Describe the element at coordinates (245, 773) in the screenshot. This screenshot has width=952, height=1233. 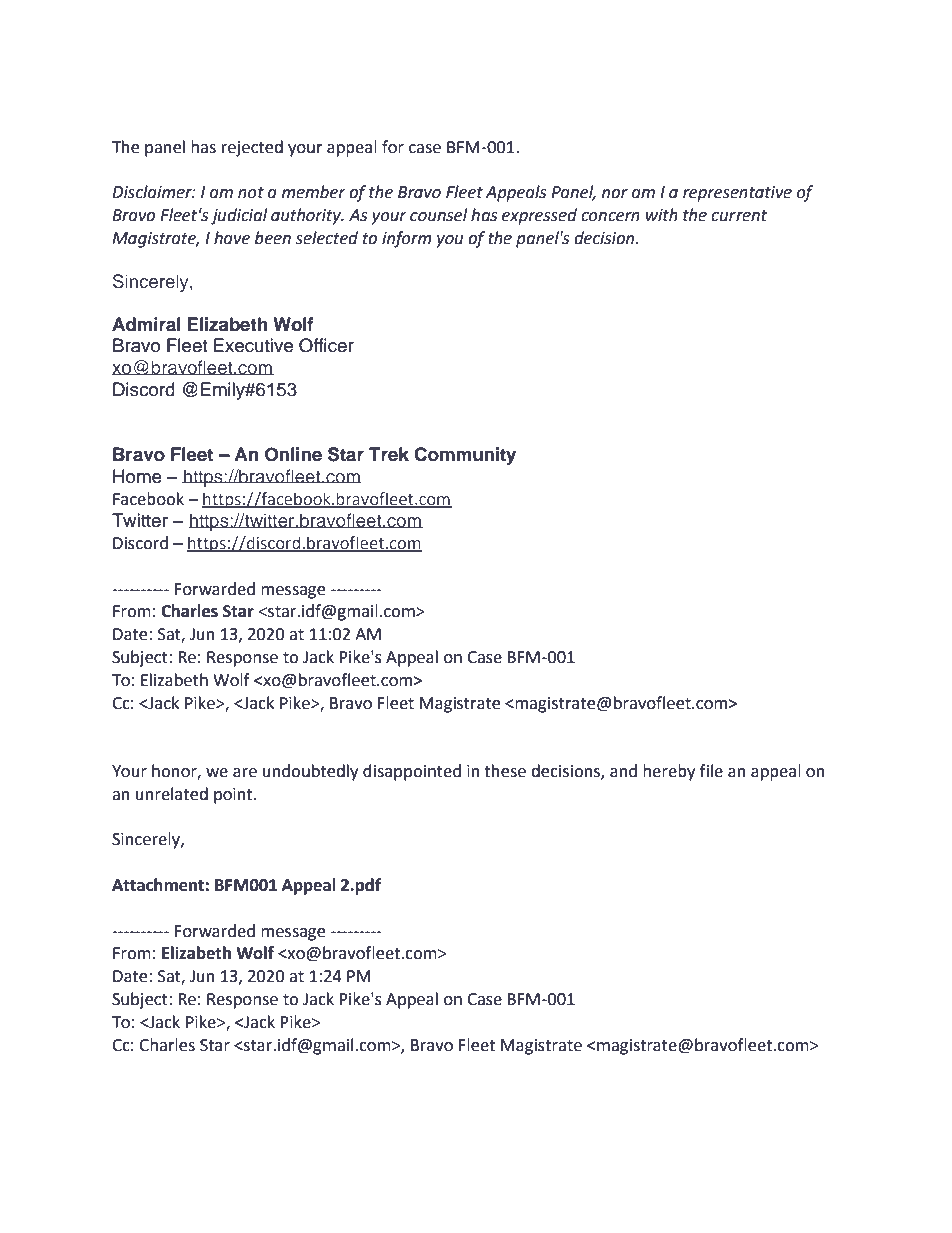
I see `are` at that location.
